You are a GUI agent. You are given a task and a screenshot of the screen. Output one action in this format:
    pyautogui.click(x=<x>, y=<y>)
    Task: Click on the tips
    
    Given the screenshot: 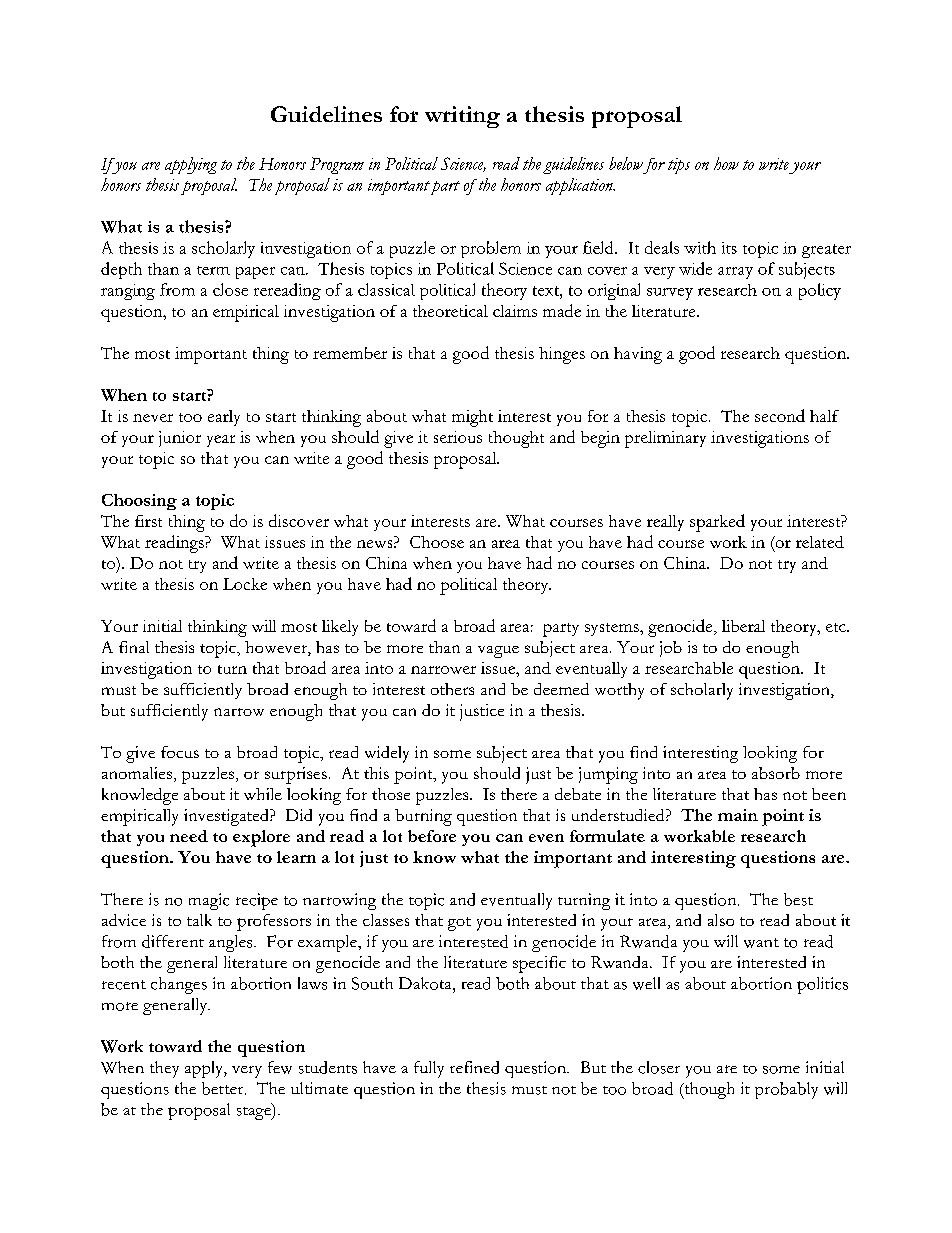 What is the action you would take?
    pyautogui.click(x=679, y=166)
